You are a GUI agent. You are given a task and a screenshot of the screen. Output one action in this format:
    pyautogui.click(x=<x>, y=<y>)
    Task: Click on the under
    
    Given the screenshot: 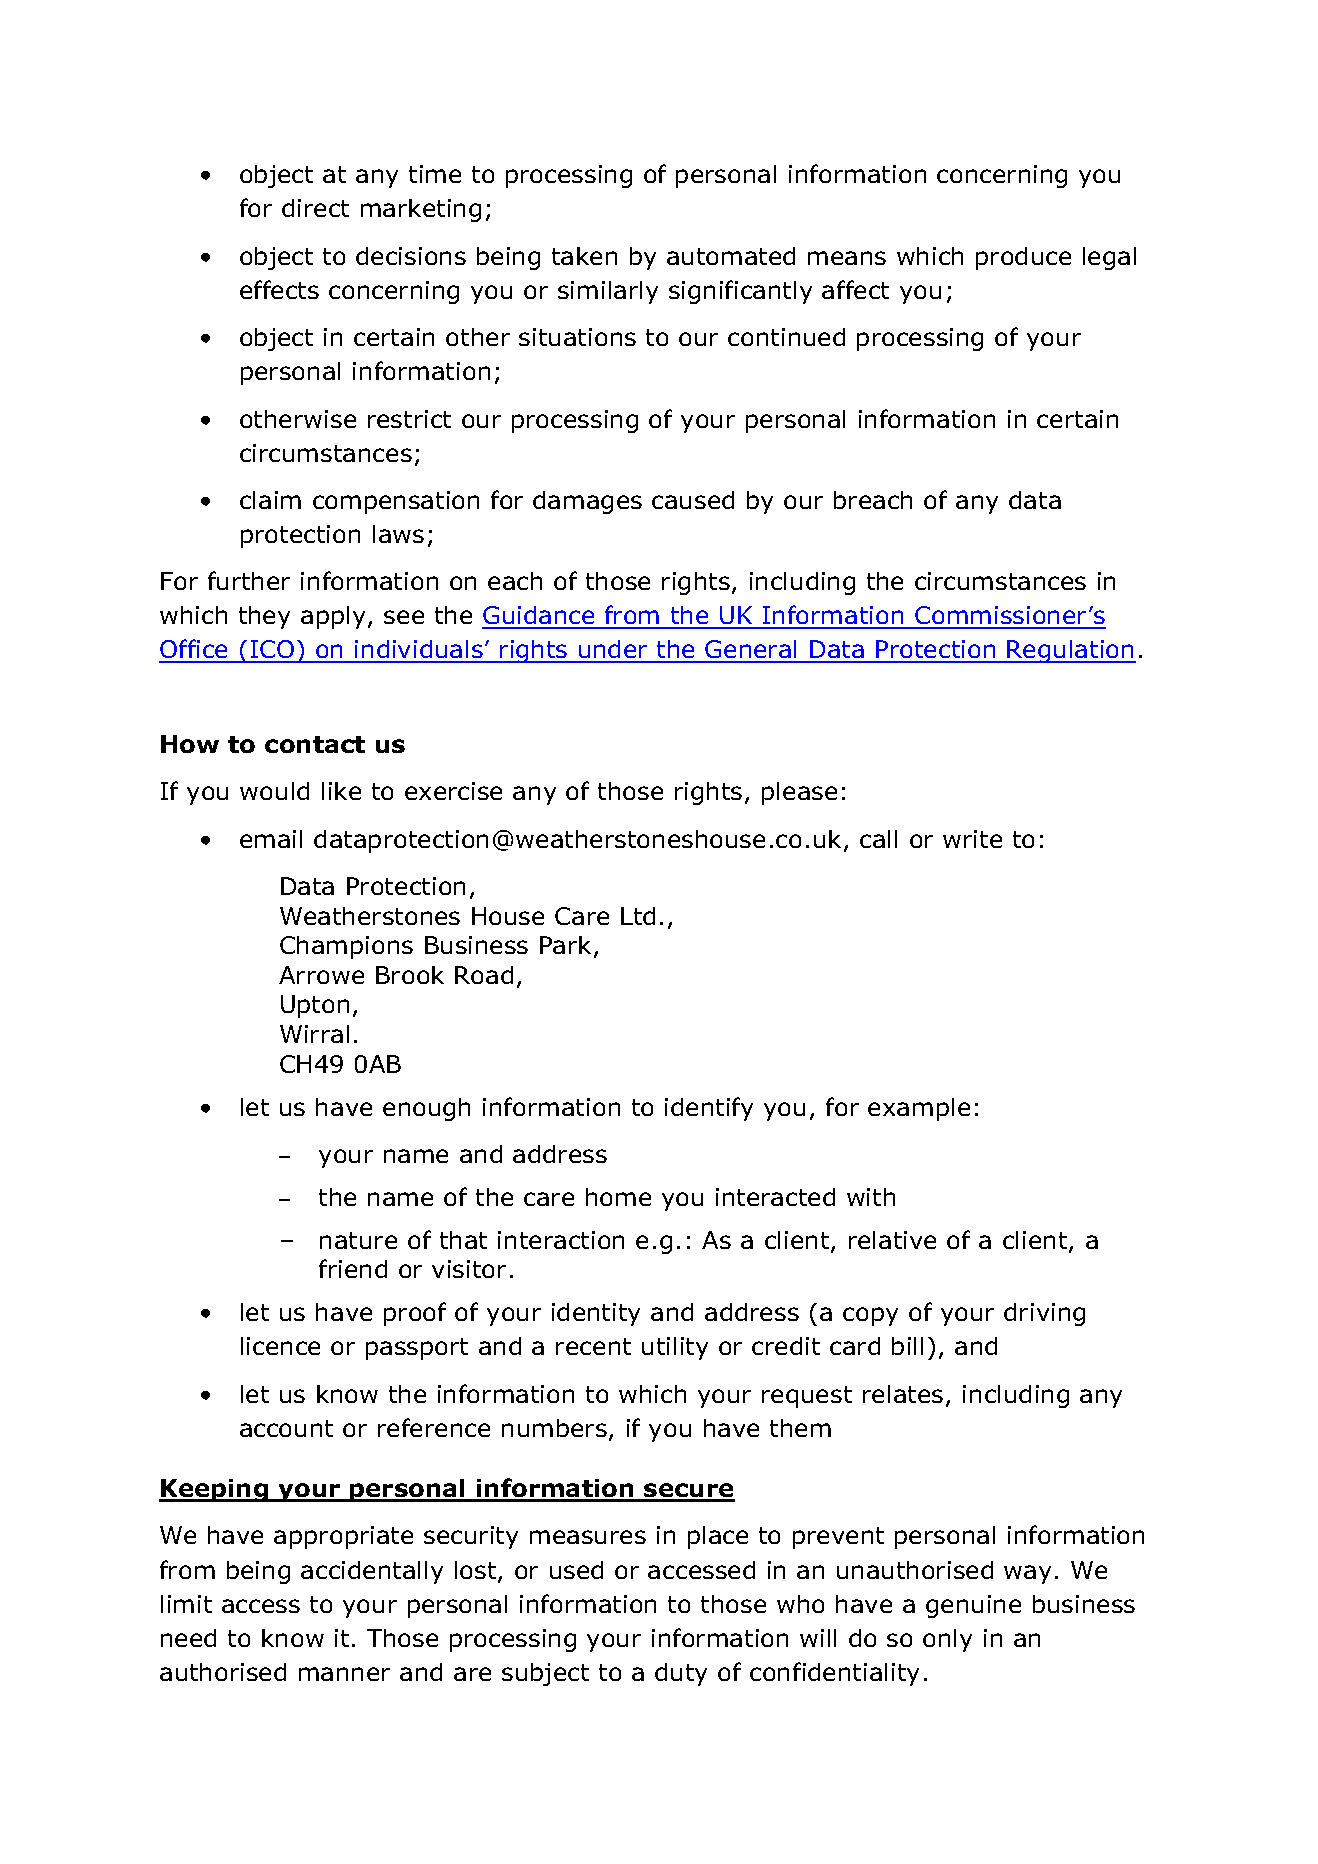 What is the action you would take?
    pyautogui.click(x=614, y=651)
